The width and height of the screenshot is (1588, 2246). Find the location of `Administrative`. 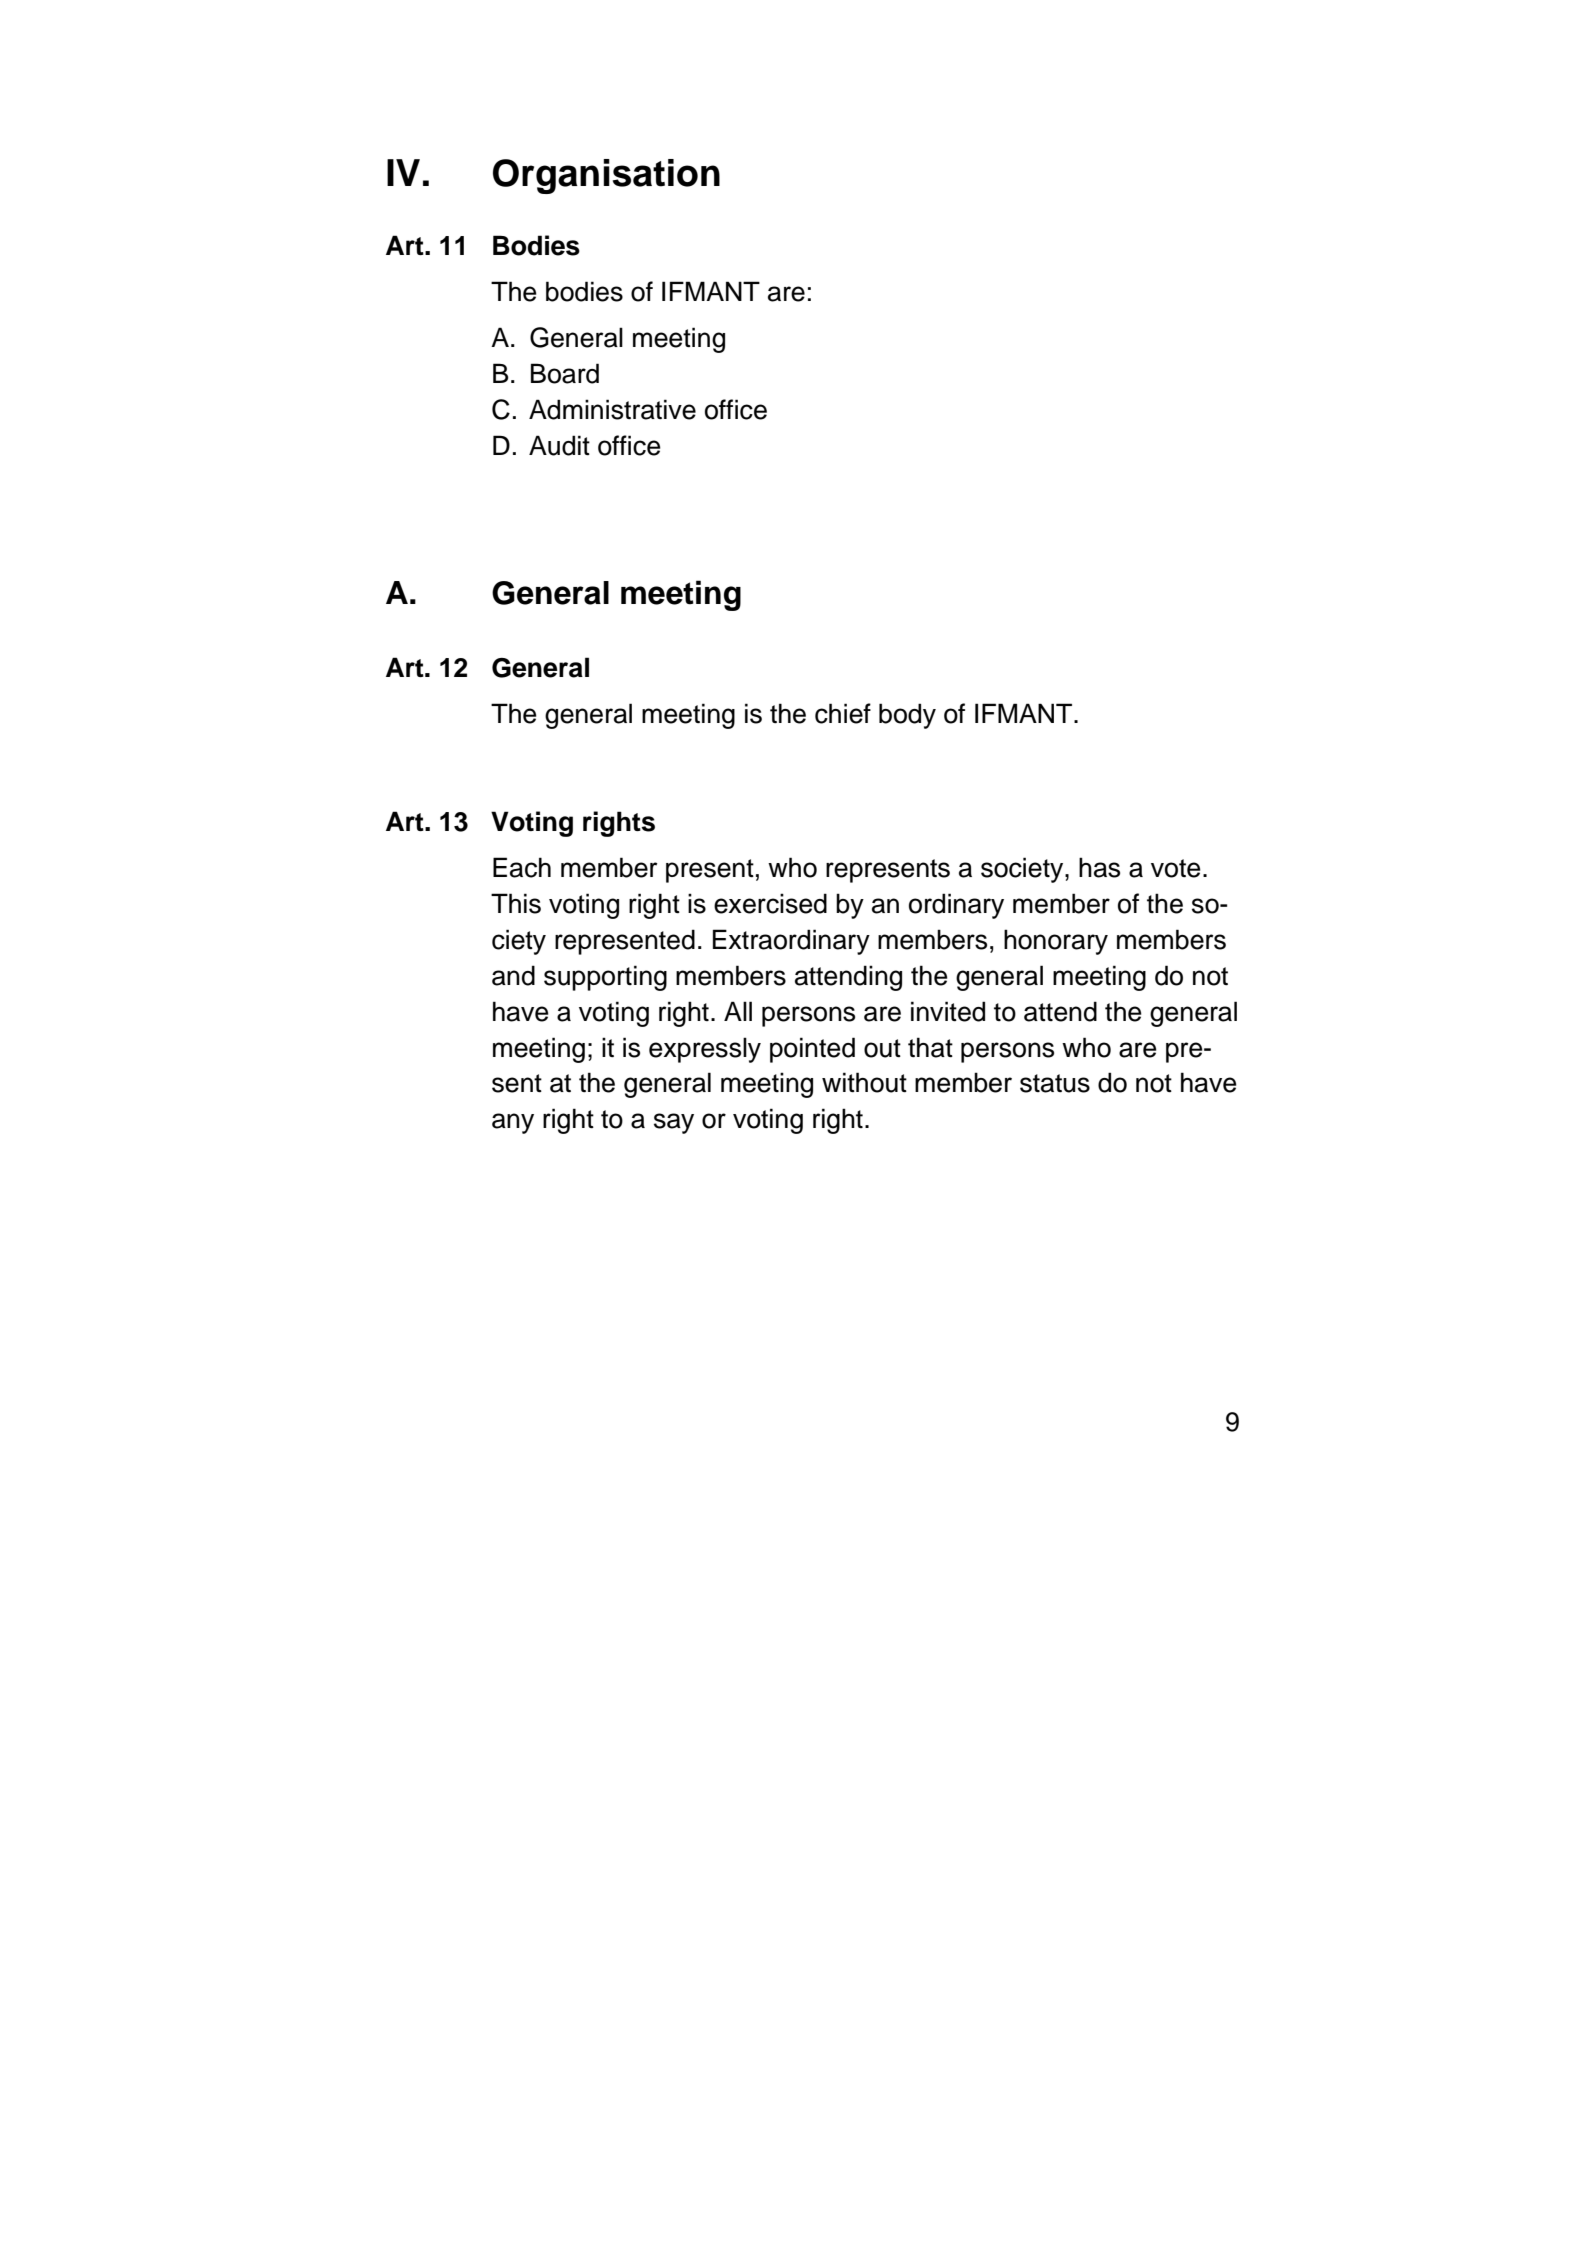

Administrative is located at coordinates (612, 409).
